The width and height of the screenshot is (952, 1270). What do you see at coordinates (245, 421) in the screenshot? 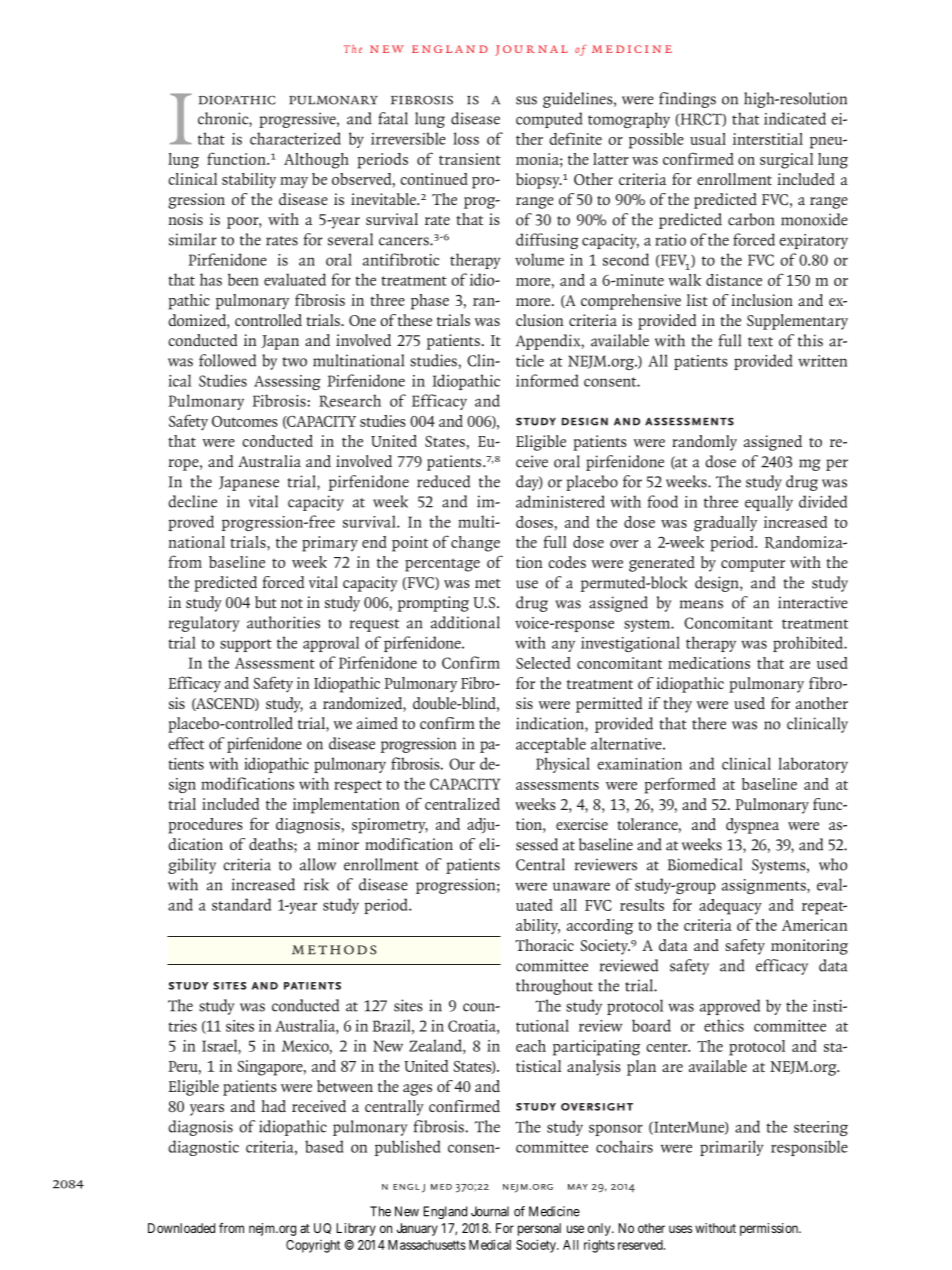
I see `Outcomes` at bounding box center [245, 421].
